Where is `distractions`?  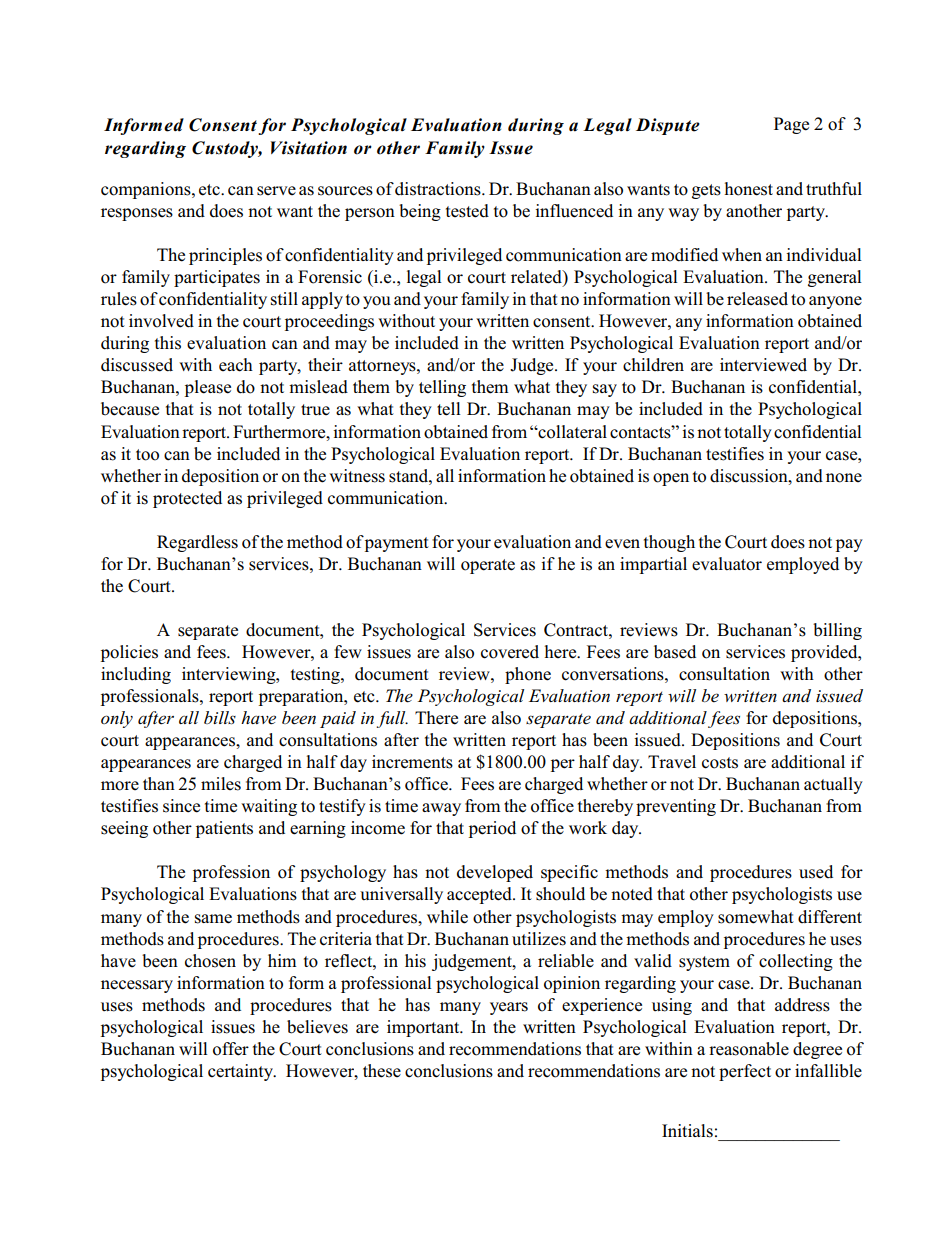
distractions is located at coordinates (439, 189).
